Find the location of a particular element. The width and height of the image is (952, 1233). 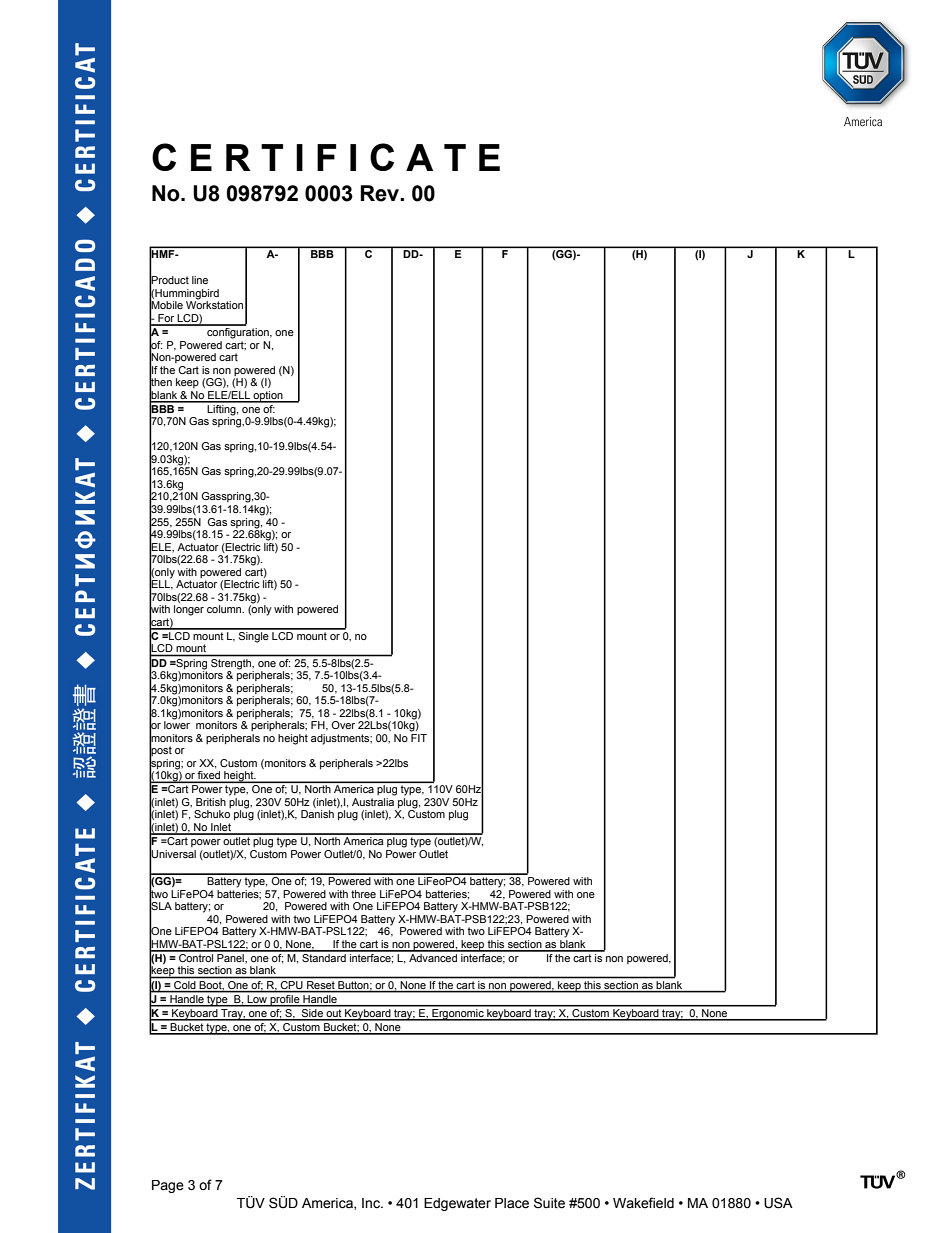

Over is located at coordinates (343, 725).
